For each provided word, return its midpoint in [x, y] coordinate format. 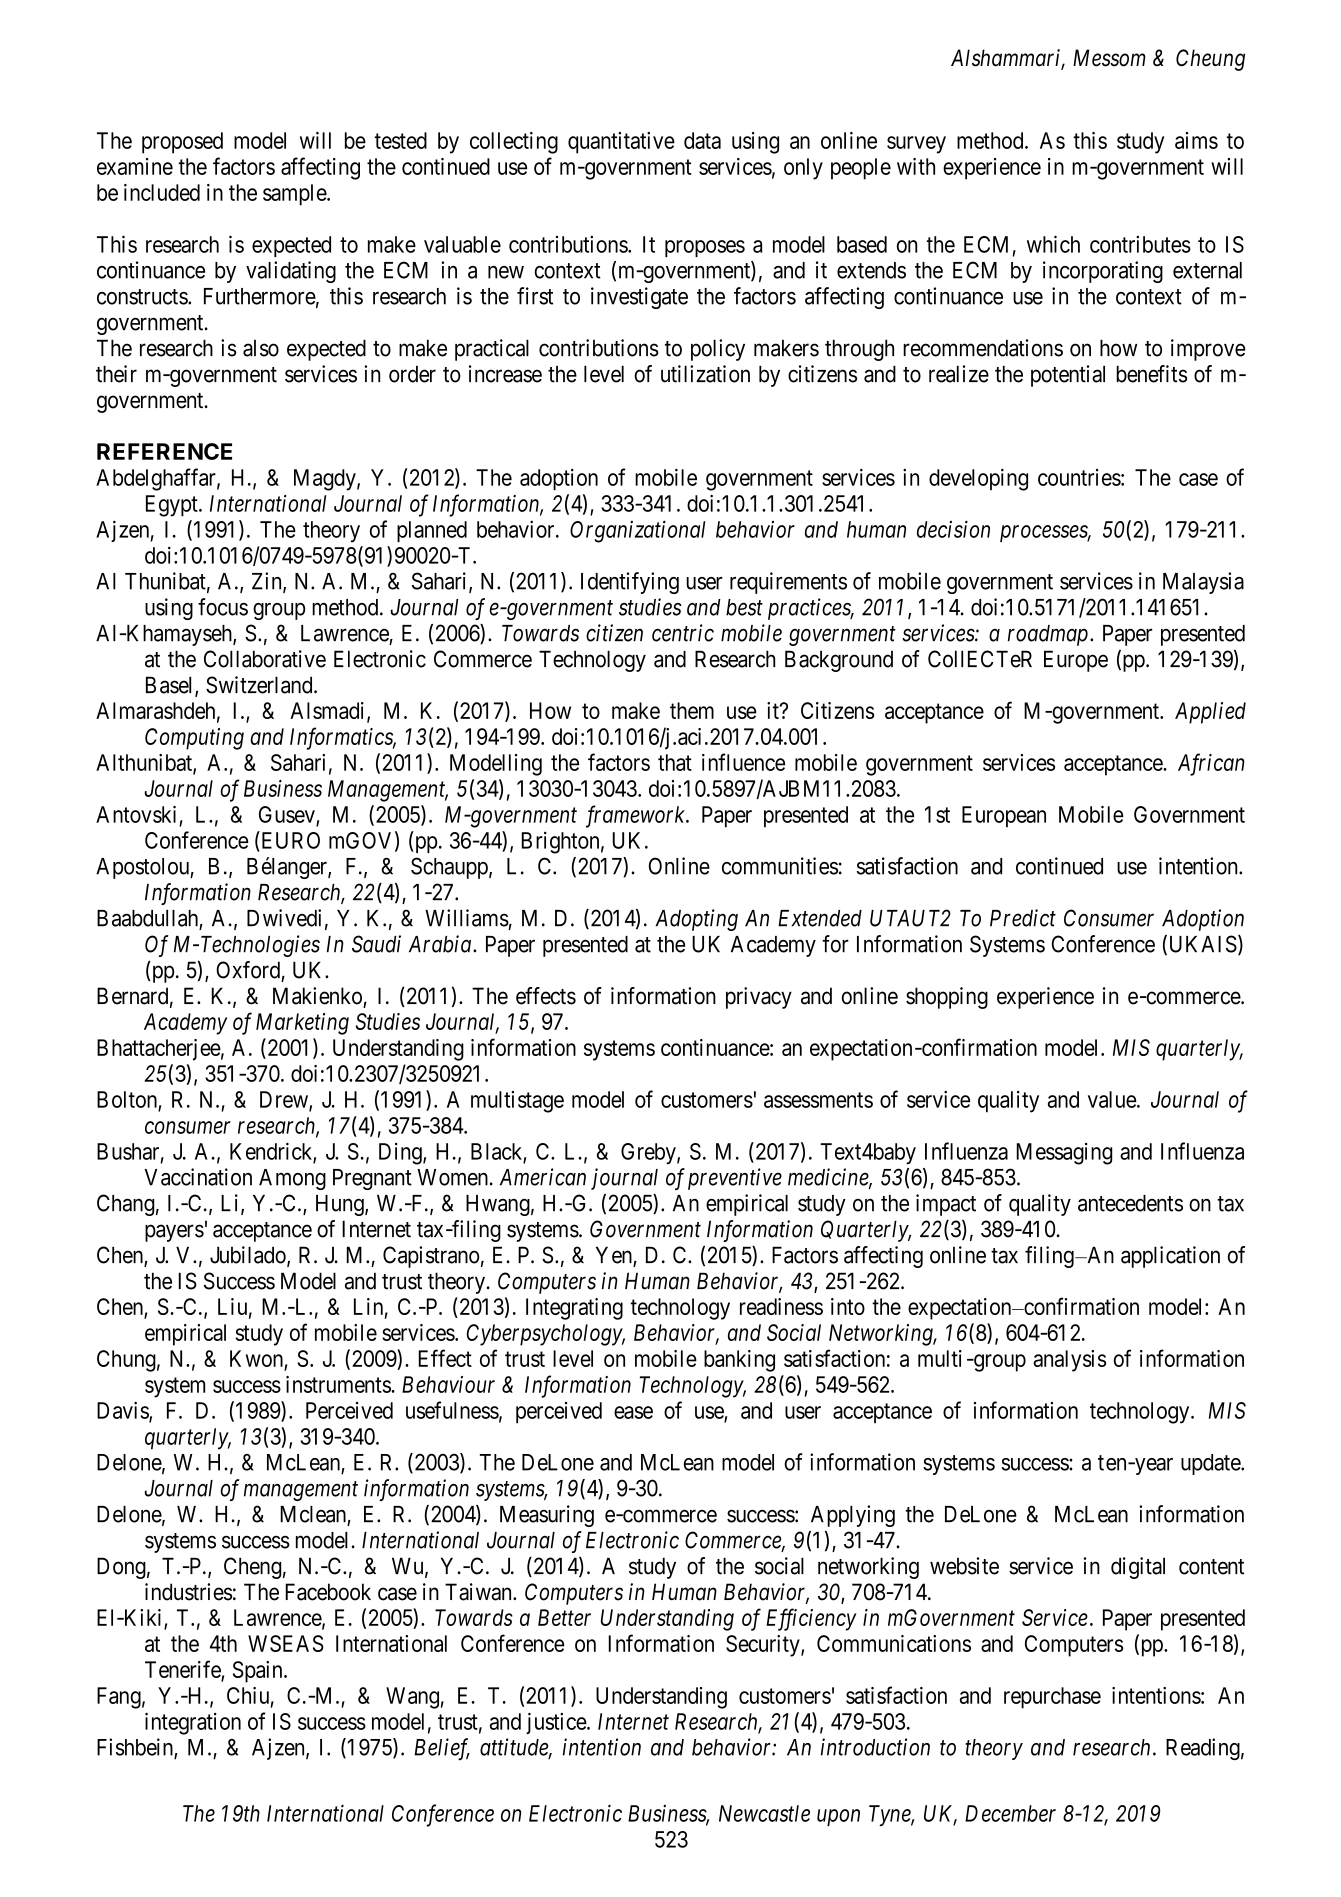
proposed [182, 143]
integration [193, 1724]
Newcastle [764, 1813]
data [702, 140]
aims [1196, 140]
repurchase [1052, 1698]
